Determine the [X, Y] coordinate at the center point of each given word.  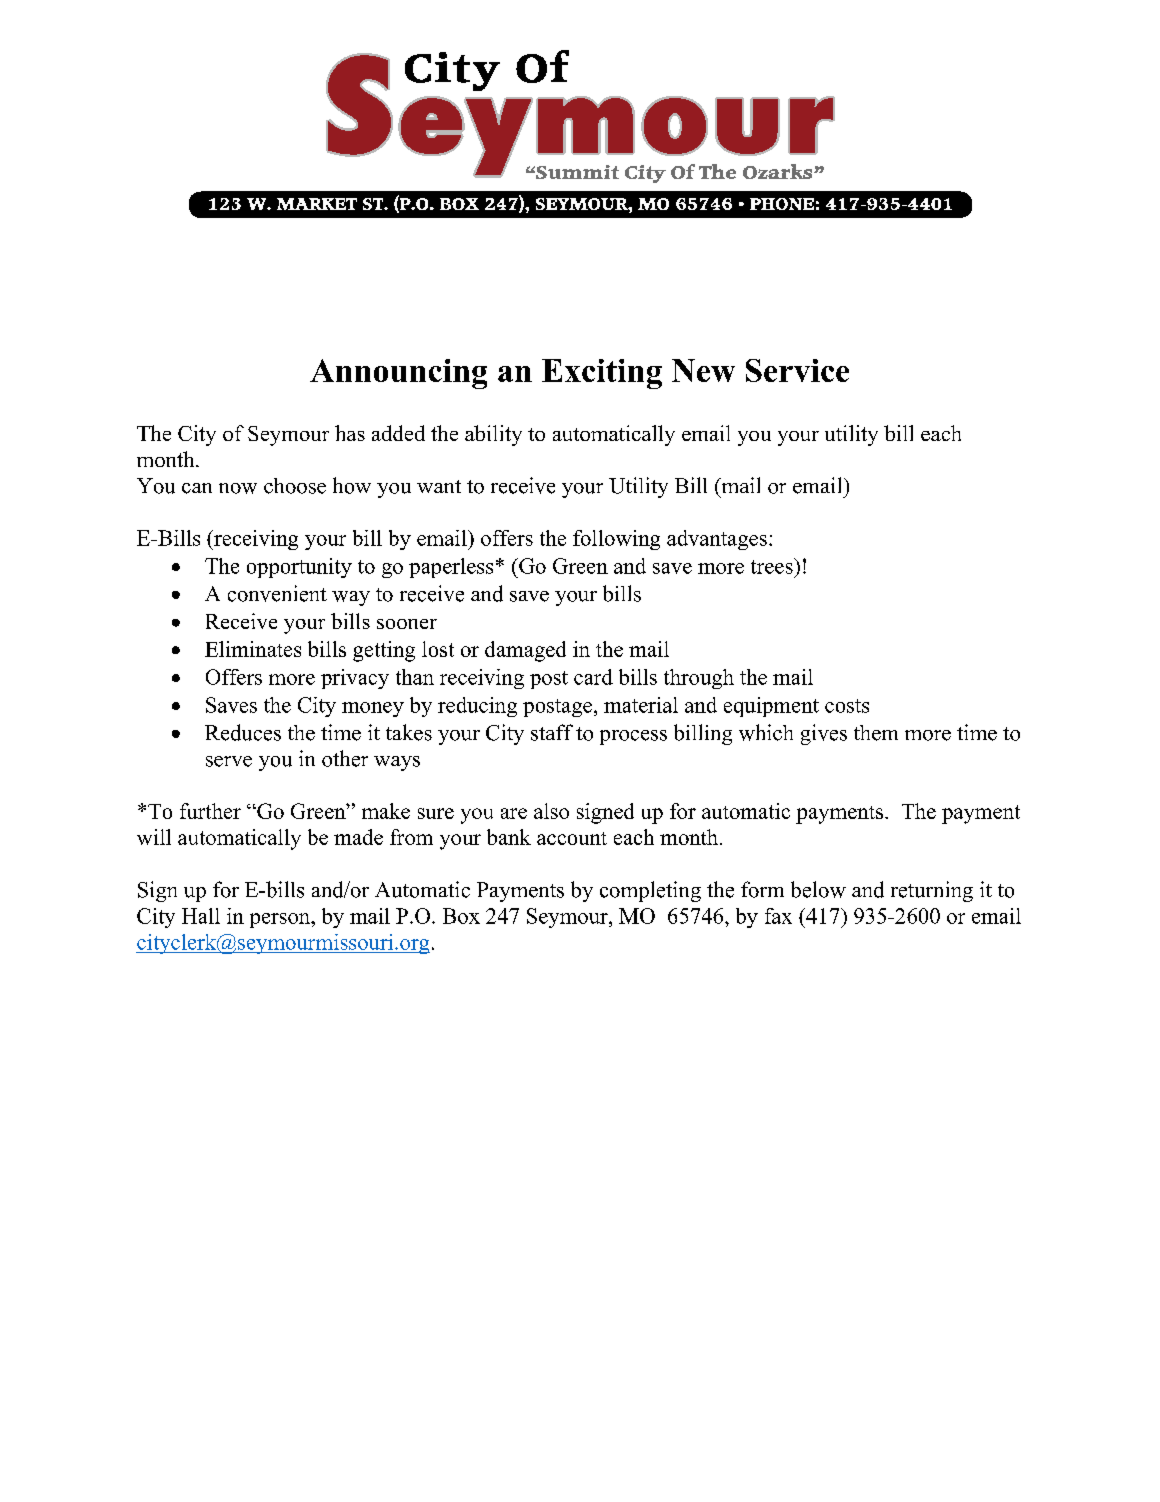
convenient [277, 593]
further [210, 811]
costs [847, 706]
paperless [451, 568]
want [439, 486]
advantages [717, 540]
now [238, 488]
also [551, 811]
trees [773, 566]
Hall [201, 916]
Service [797, 370]
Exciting [602, 374]
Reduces [243, 732]
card [593, 677]
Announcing [398, 374]
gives [824, 734]
